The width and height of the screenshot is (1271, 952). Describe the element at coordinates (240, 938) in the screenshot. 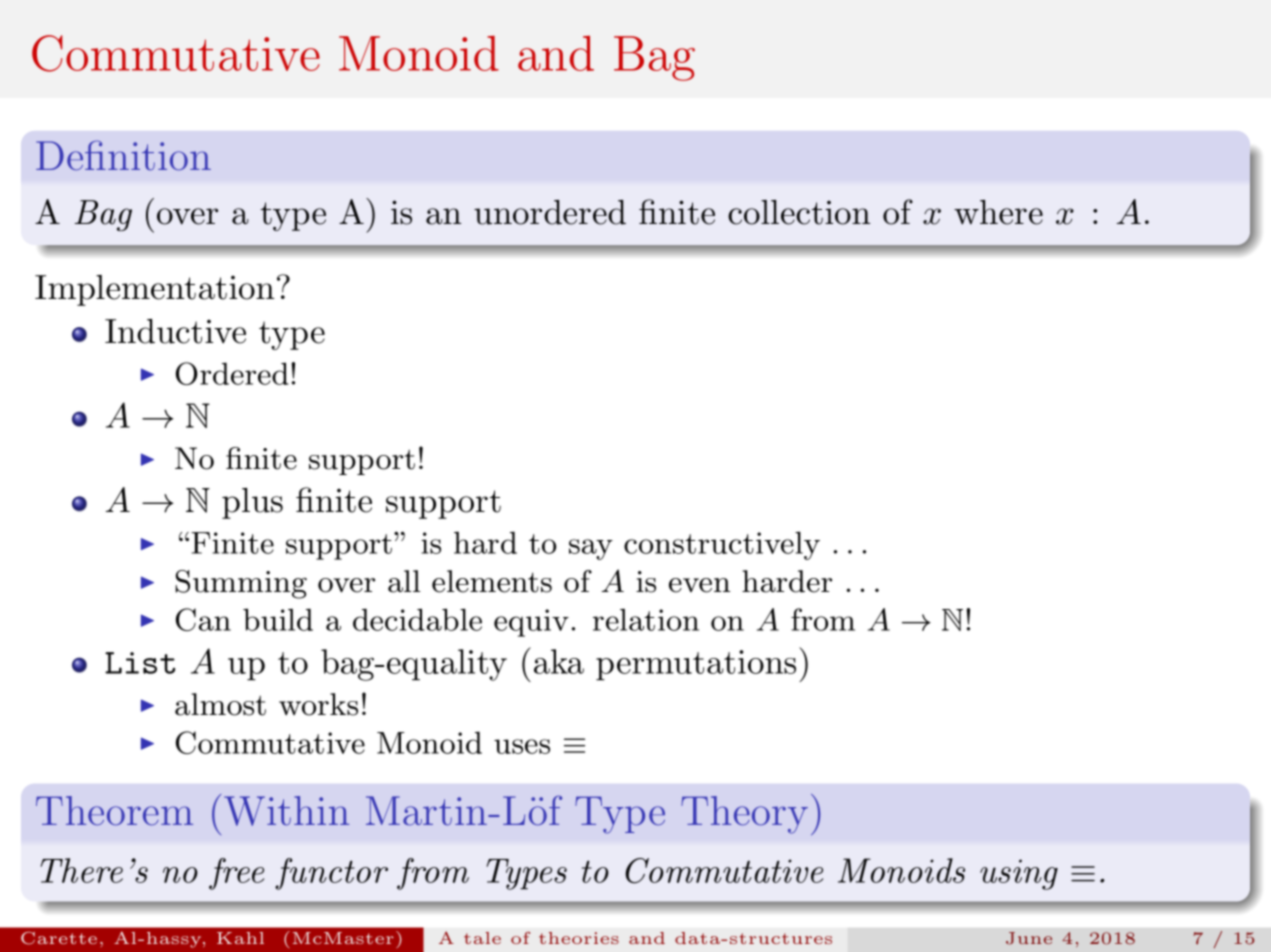

I see `Kahl` at that location.
